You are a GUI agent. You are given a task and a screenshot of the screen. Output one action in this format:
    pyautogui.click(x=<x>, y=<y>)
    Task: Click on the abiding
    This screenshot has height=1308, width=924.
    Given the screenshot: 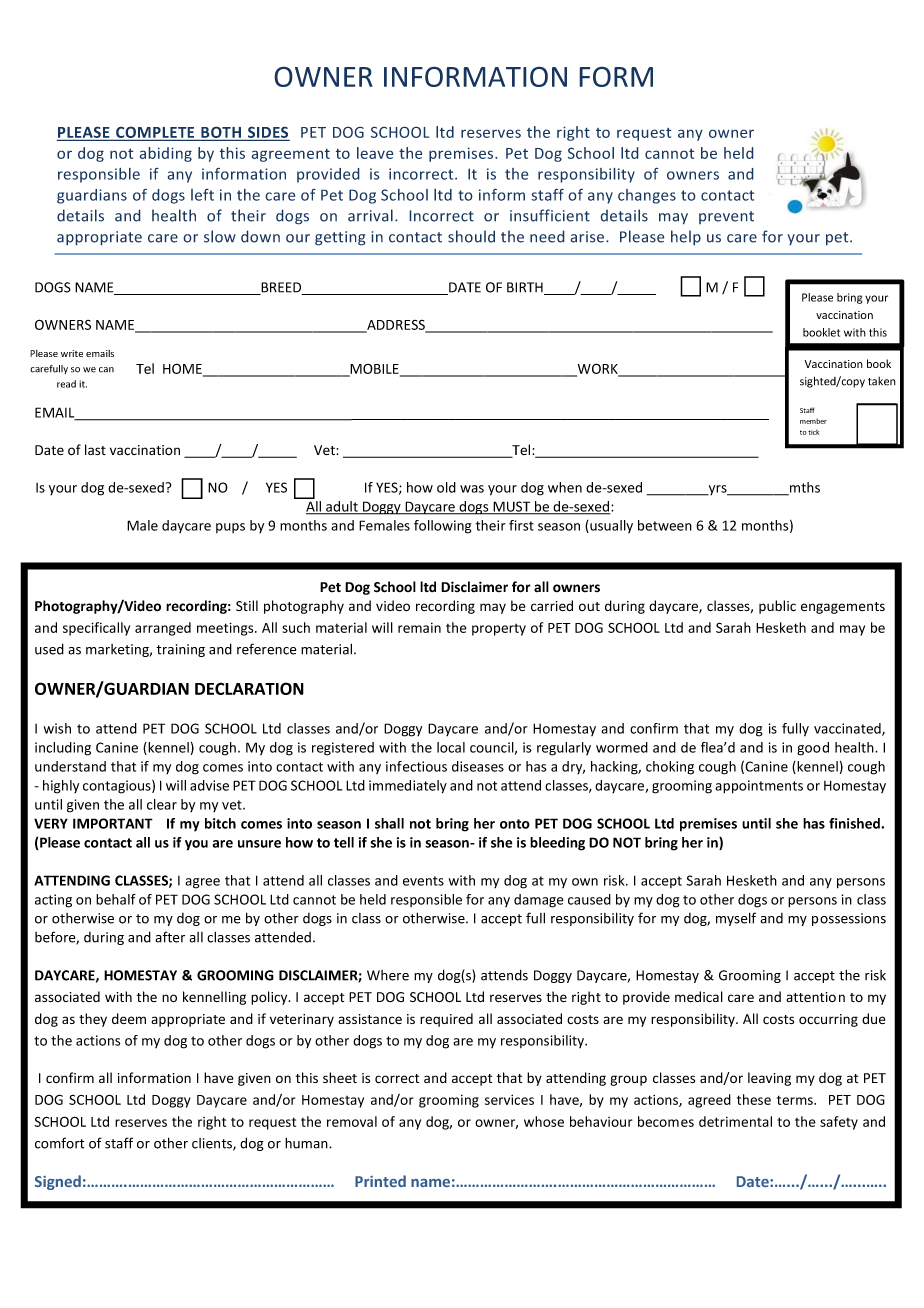 What is the action you would take?
    pyautogui.click(x=165, y=154)
